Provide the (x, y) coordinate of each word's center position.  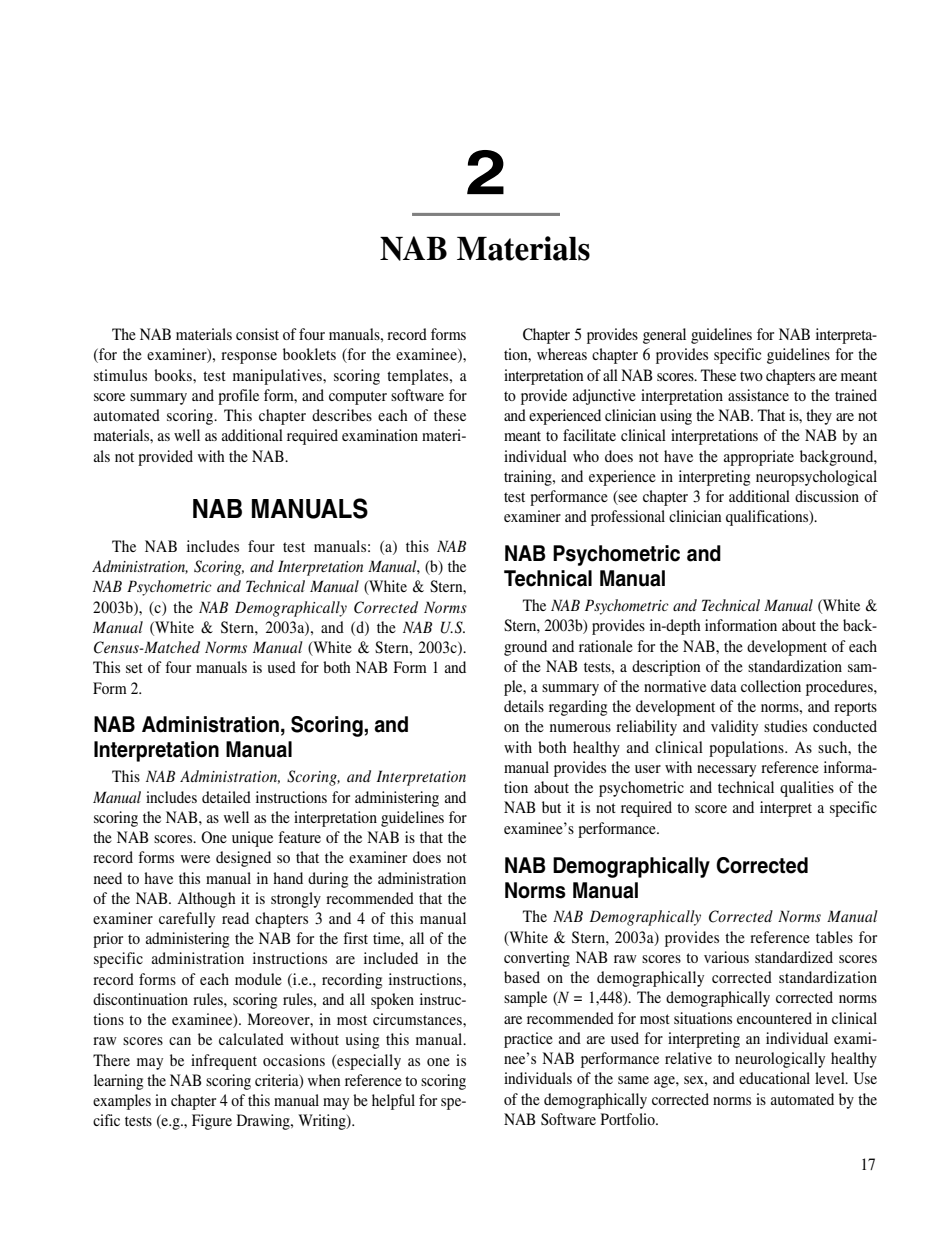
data (724, 686)
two (751, 376)
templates (419, 377)
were (195, 859)
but (551, 807)
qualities (807, 789)
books (174, 375)
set (134, 668)
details (524, 706)
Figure (212, 1122)
